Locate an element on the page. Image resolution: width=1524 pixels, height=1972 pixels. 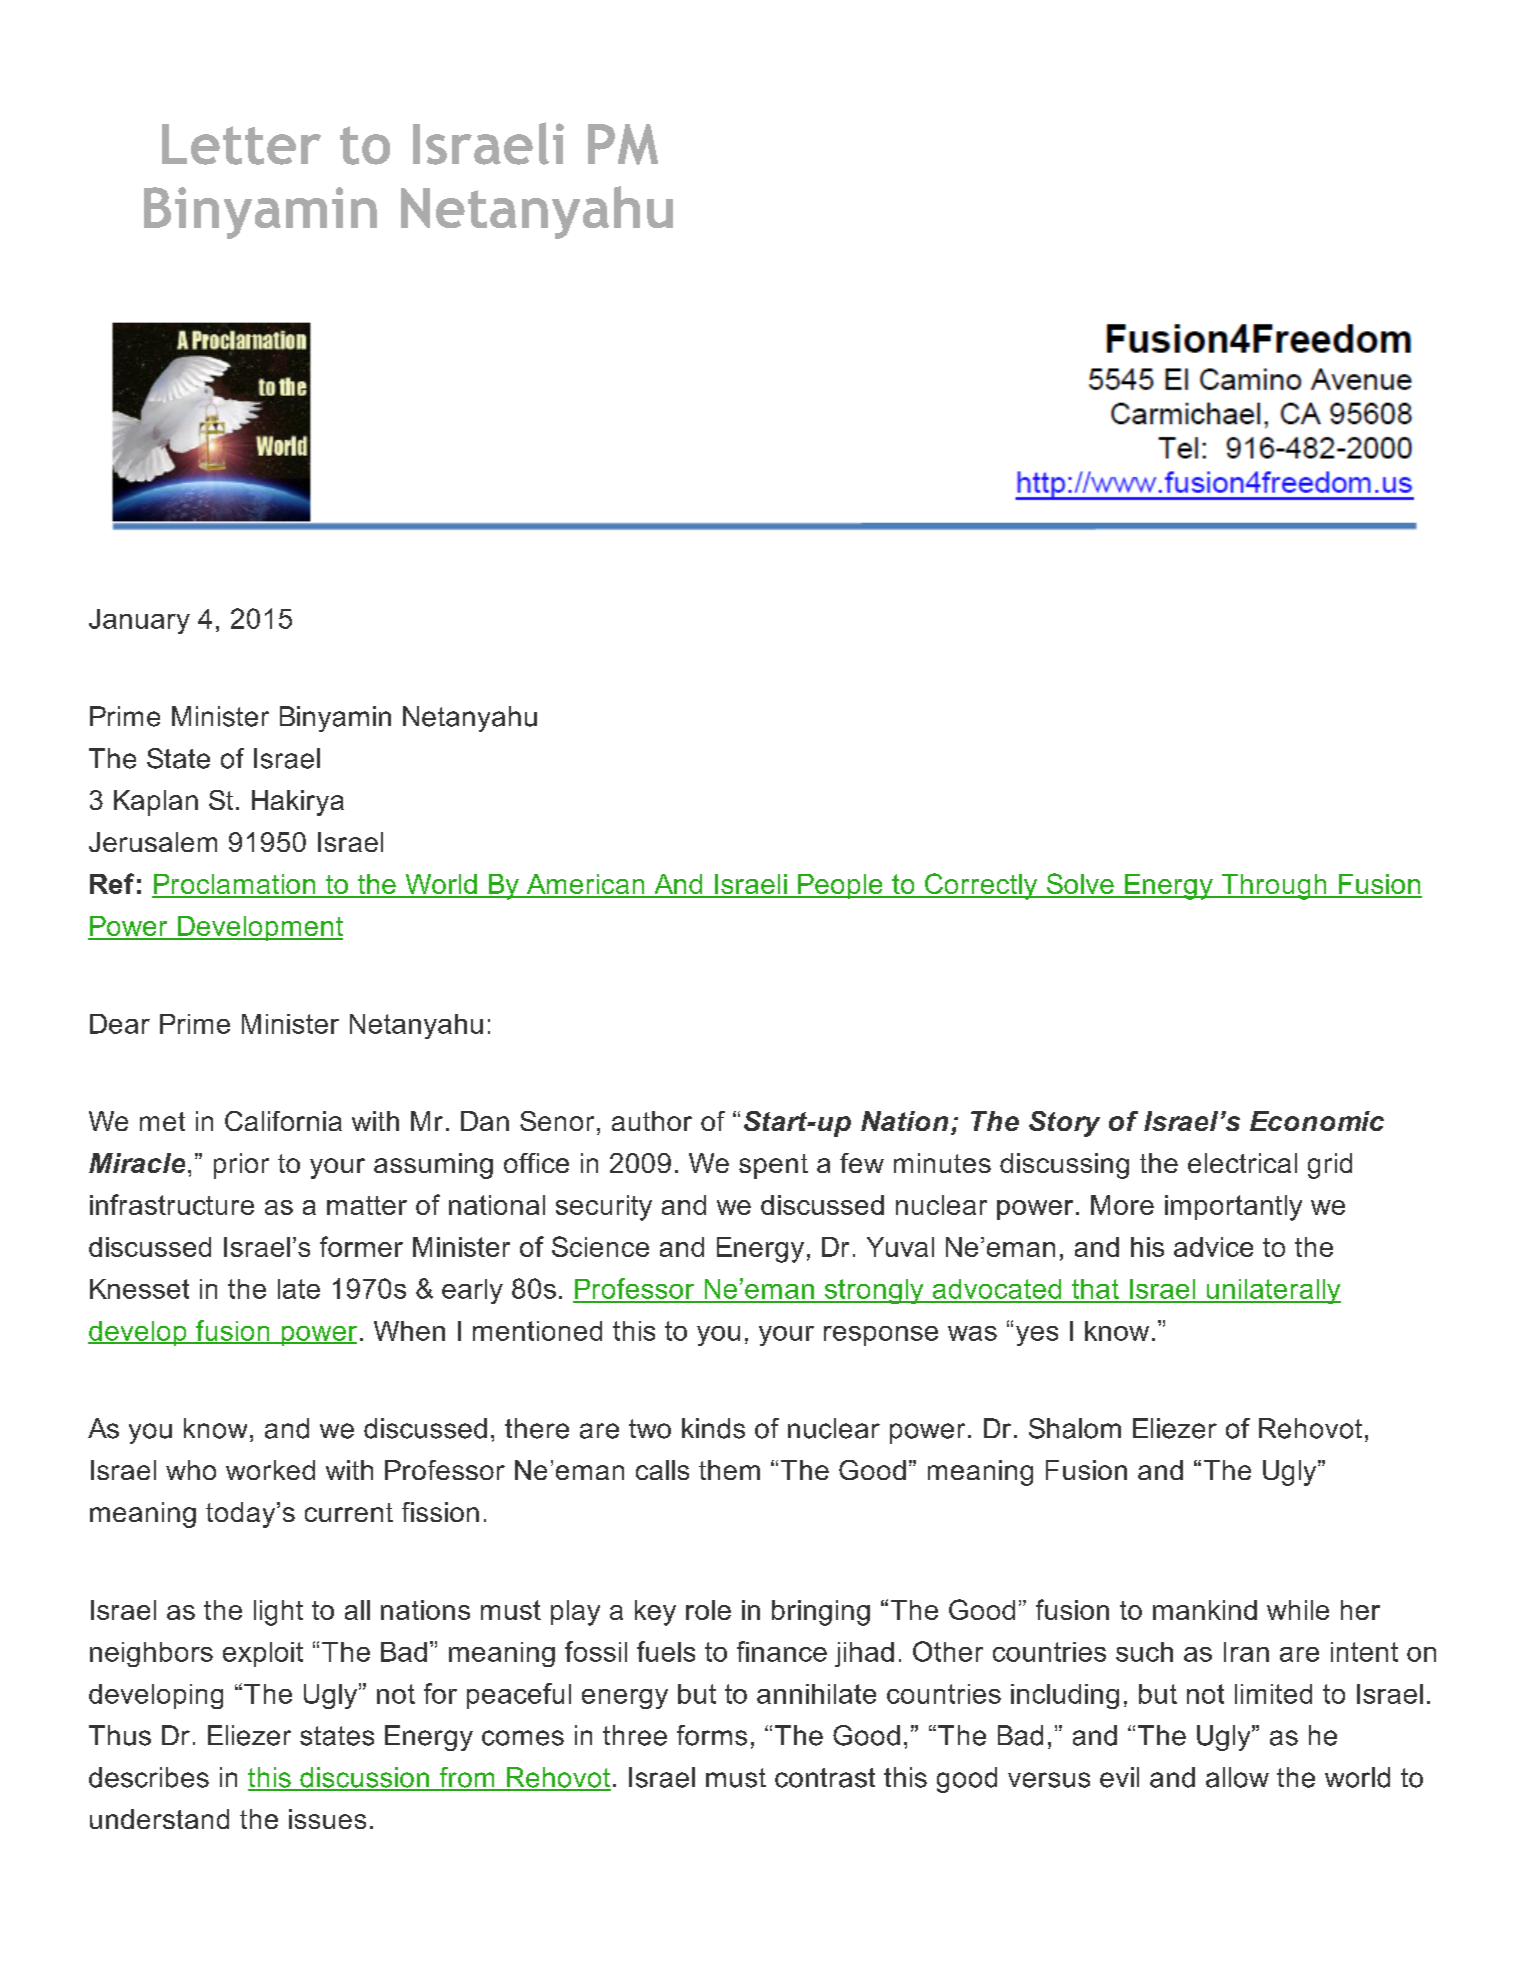
issues is located at coordinates (327, 1819).
